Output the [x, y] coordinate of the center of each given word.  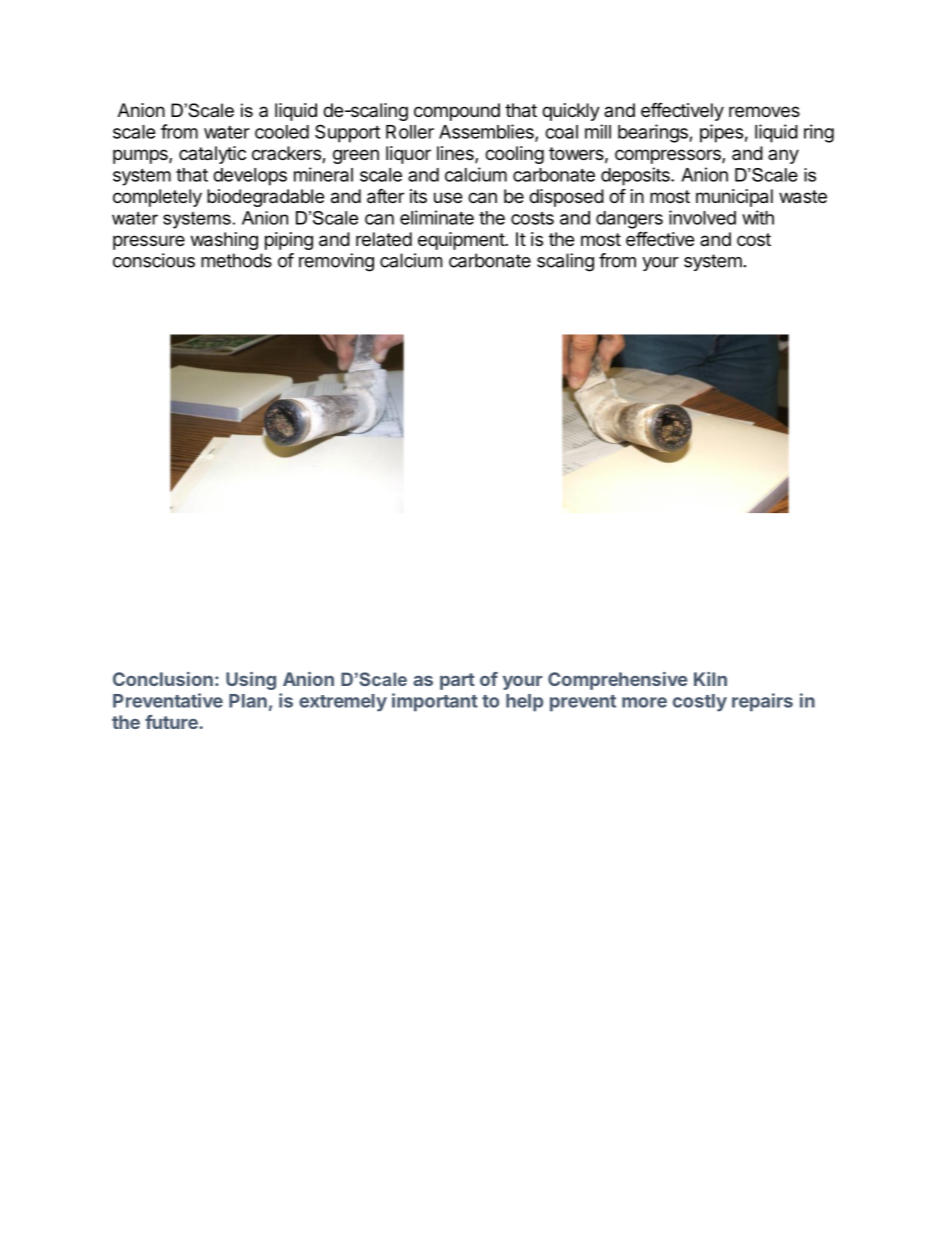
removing [336, 262]
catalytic [212, 155]
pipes [721, 133]
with [758, 217]
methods [236, 260]
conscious [154, 260]
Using [251, 681]
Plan [248, 701]
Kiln [710, 679]
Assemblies [487, 132]
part [457, 681]
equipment [462, 241]
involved [702, 217]
